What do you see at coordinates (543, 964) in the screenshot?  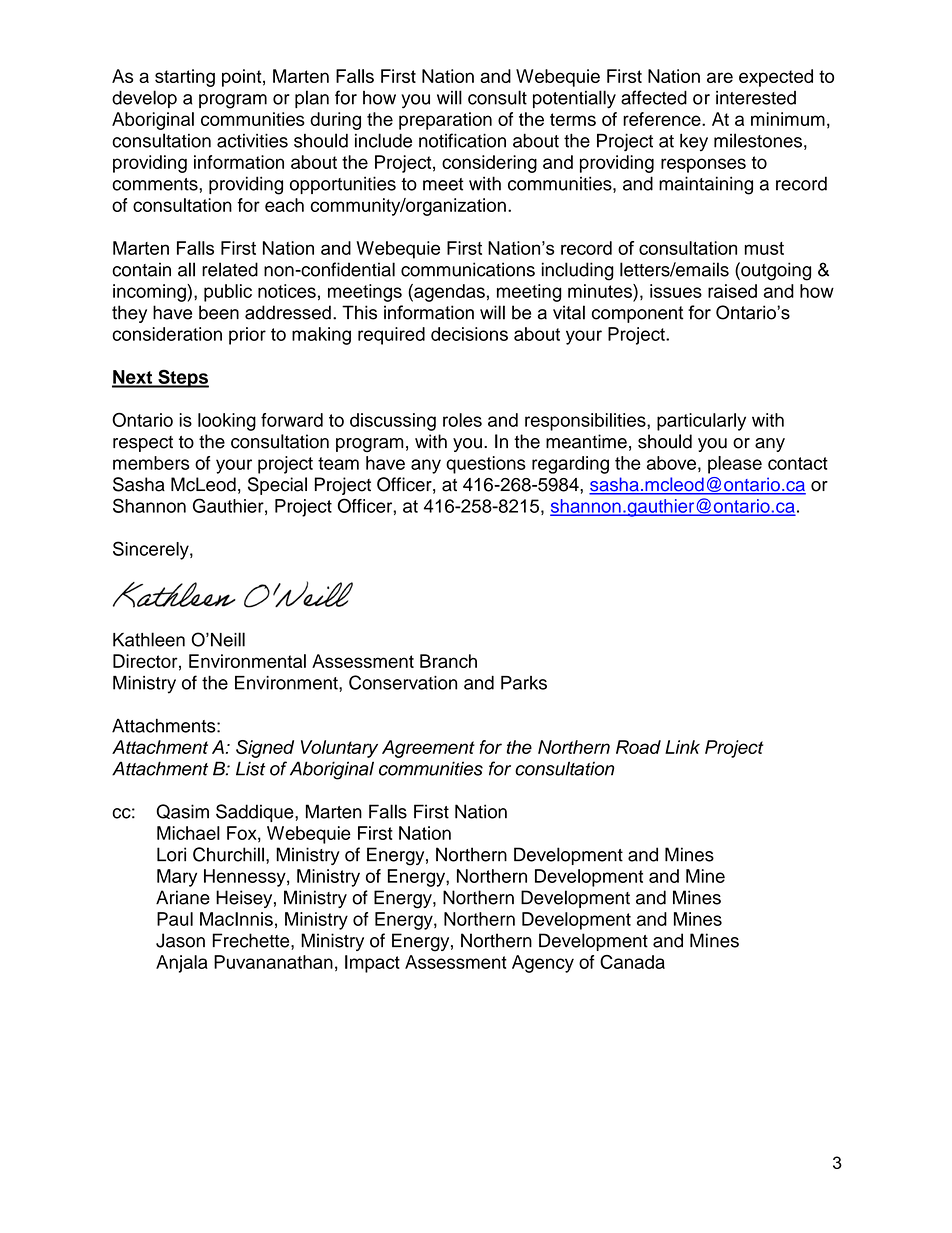 I see `Agency` at bounding box center [543, 964].
